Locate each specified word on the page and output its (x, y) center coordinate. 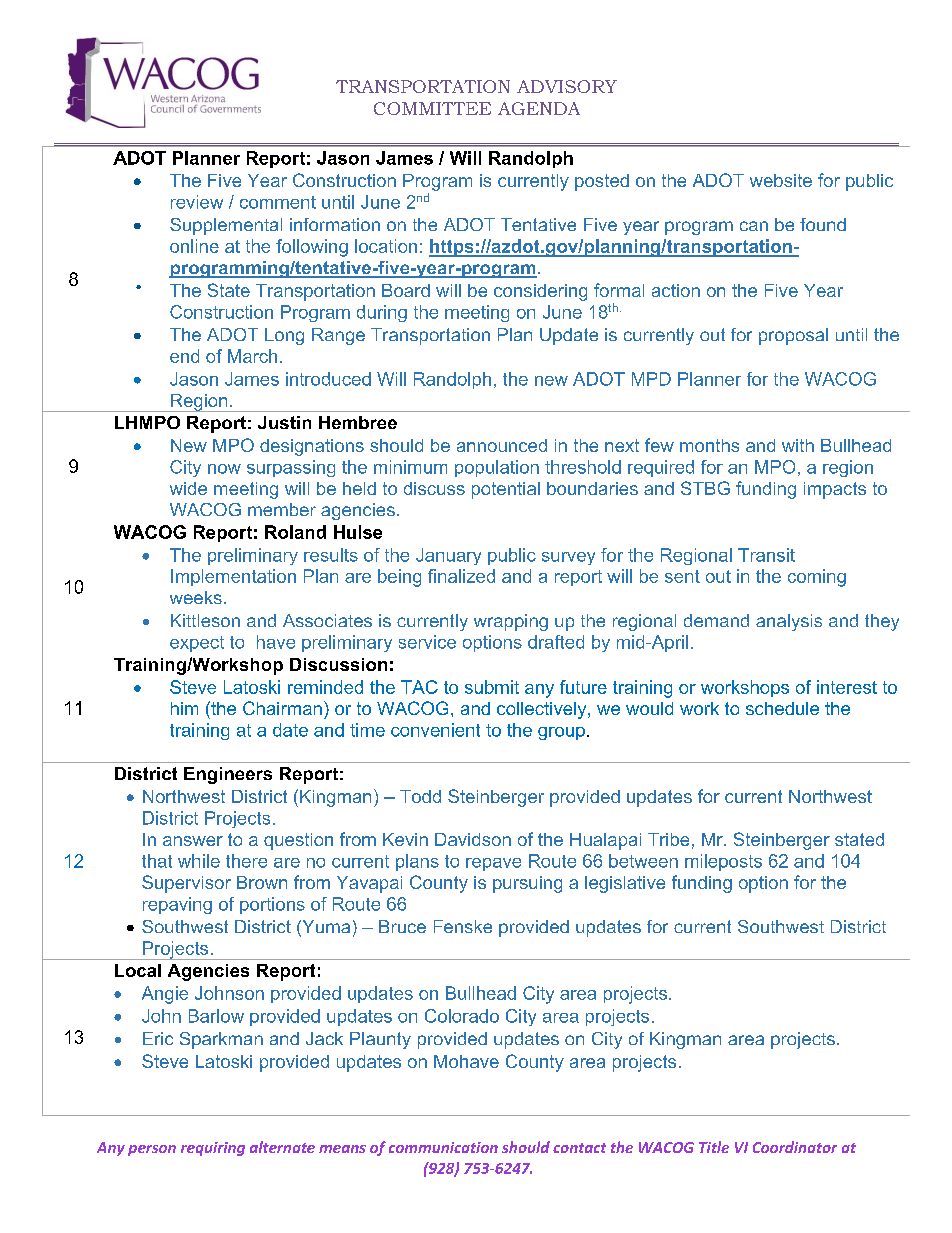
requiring (213, 1149)
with (798, 445)
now (224, 469)
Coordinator (795, 1147)
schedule (782, 708)
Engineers (228, 775)
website (781, 180)
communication (443, 1147)
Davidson (473, 839)
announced (502, 445)
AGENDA (539, 108)
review (197, 202)
